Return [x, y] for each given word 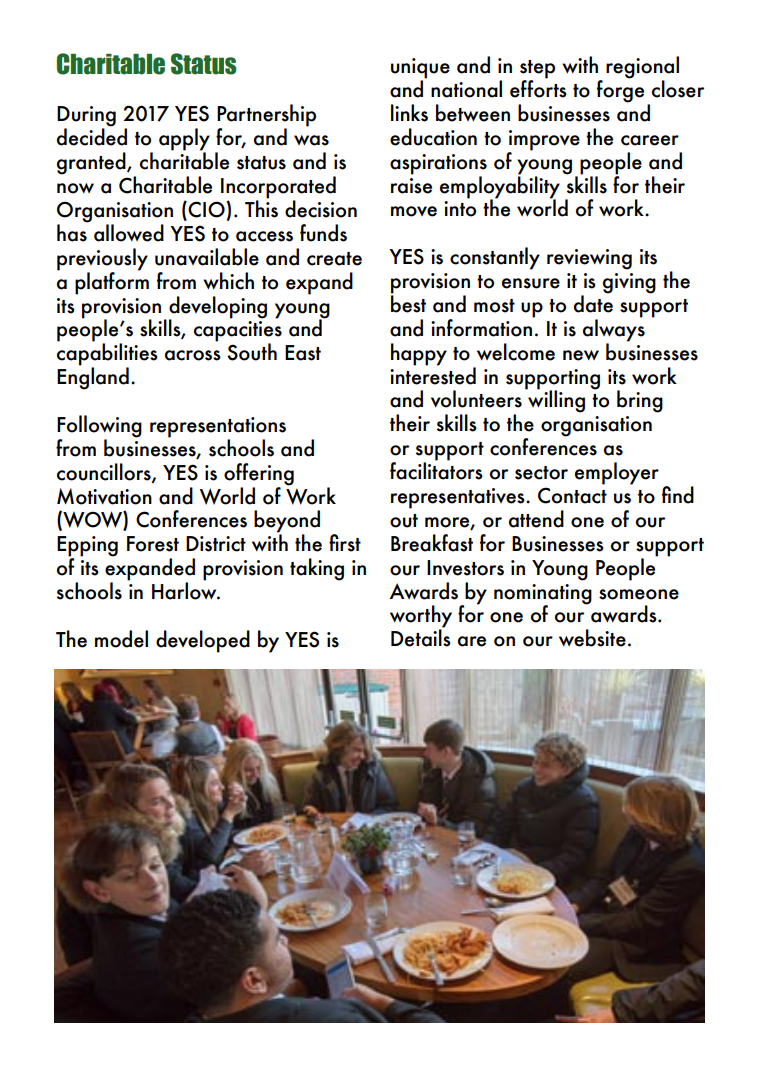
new [581, 355]
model [121, 639]
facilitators [436, 470]
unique [420, 69]
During [86, 117]
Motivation [104, 496]
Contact [572, 495]
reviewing [589, 259]
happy [419, 354]
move [414, 211]
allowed [129, 233]
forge [620, 90]
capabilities [107, 354]
